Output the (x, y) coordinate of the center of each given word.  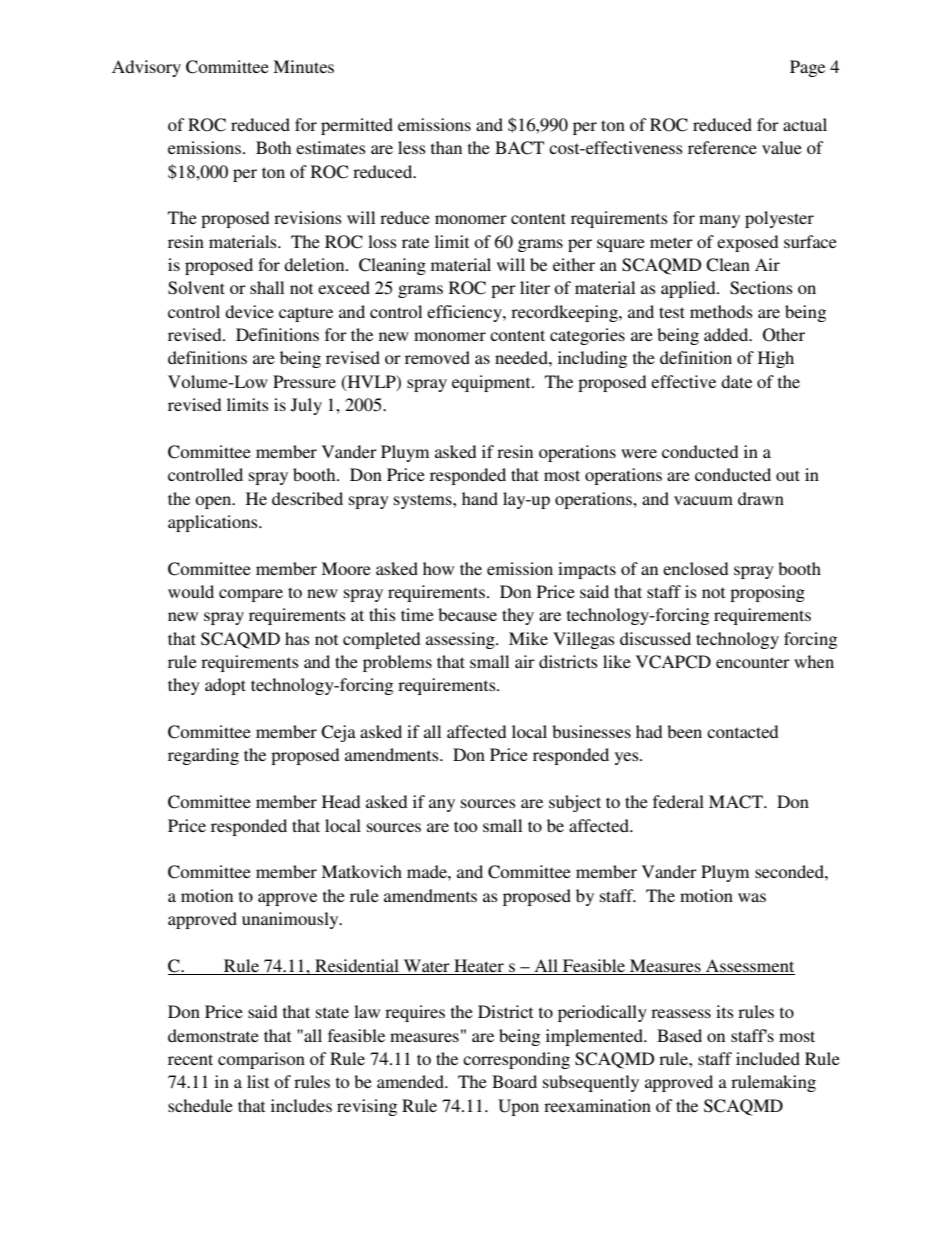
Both (273, 147)
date (736, 381)
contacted (742, 731)
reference (722, 147)
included (768, 1058)
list (258, 1081)
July (306, 406)
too (465, 826)
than (446, 147)
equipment (492, 383)
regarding (203, 756)
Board (514, 1081)
